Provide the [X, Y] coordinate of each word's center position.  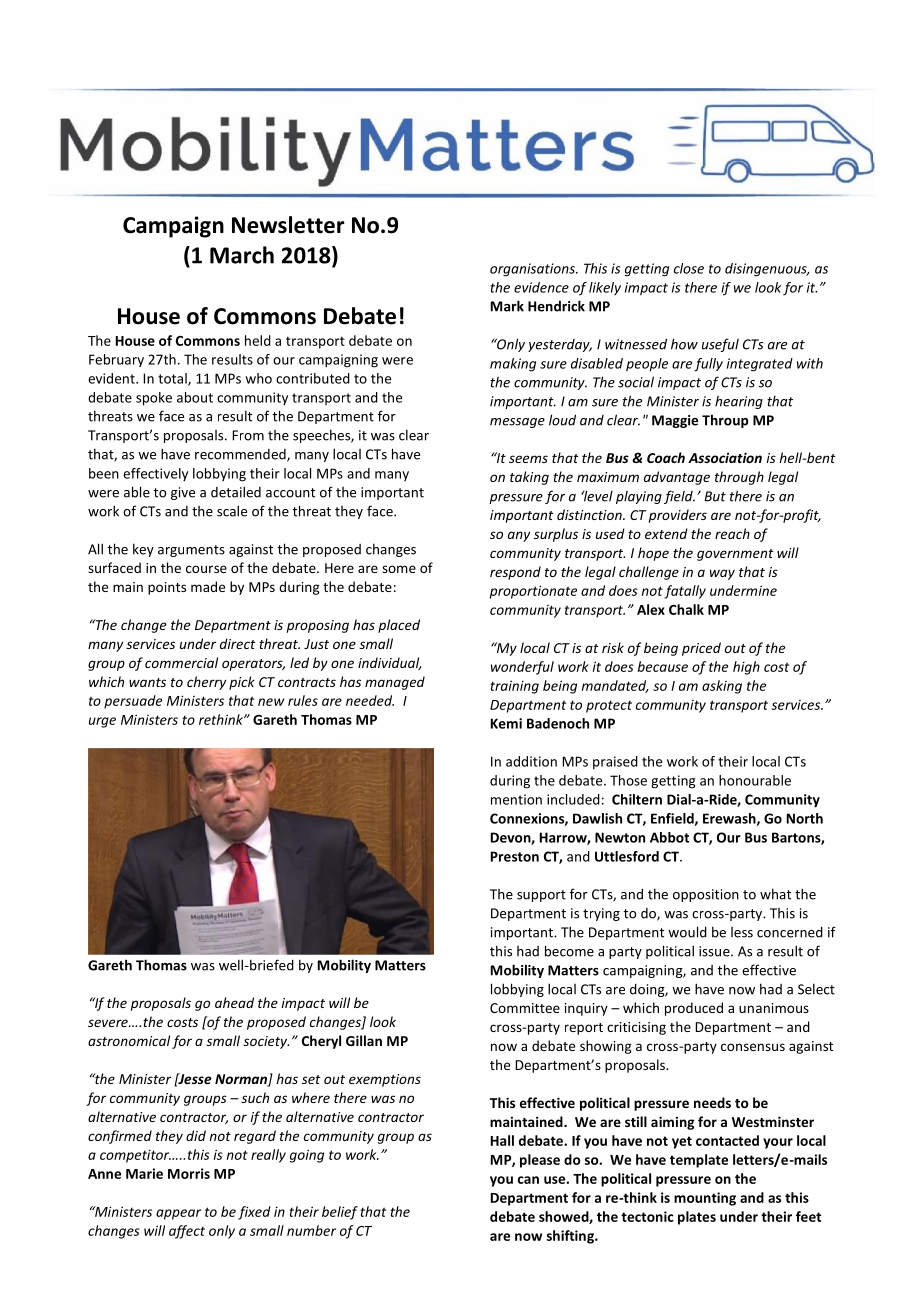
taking [529, 478]
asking [722, 687]
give [183, 493]
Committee [525, 1008]
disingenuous [767, 270]
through [739, 478]
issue [715, 951]
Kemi [506, 723]
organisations [533, 270]
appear [178, 1214]
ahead [234, 1002]
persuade [133, 702]
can [528, 1180]
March [242, 255]
